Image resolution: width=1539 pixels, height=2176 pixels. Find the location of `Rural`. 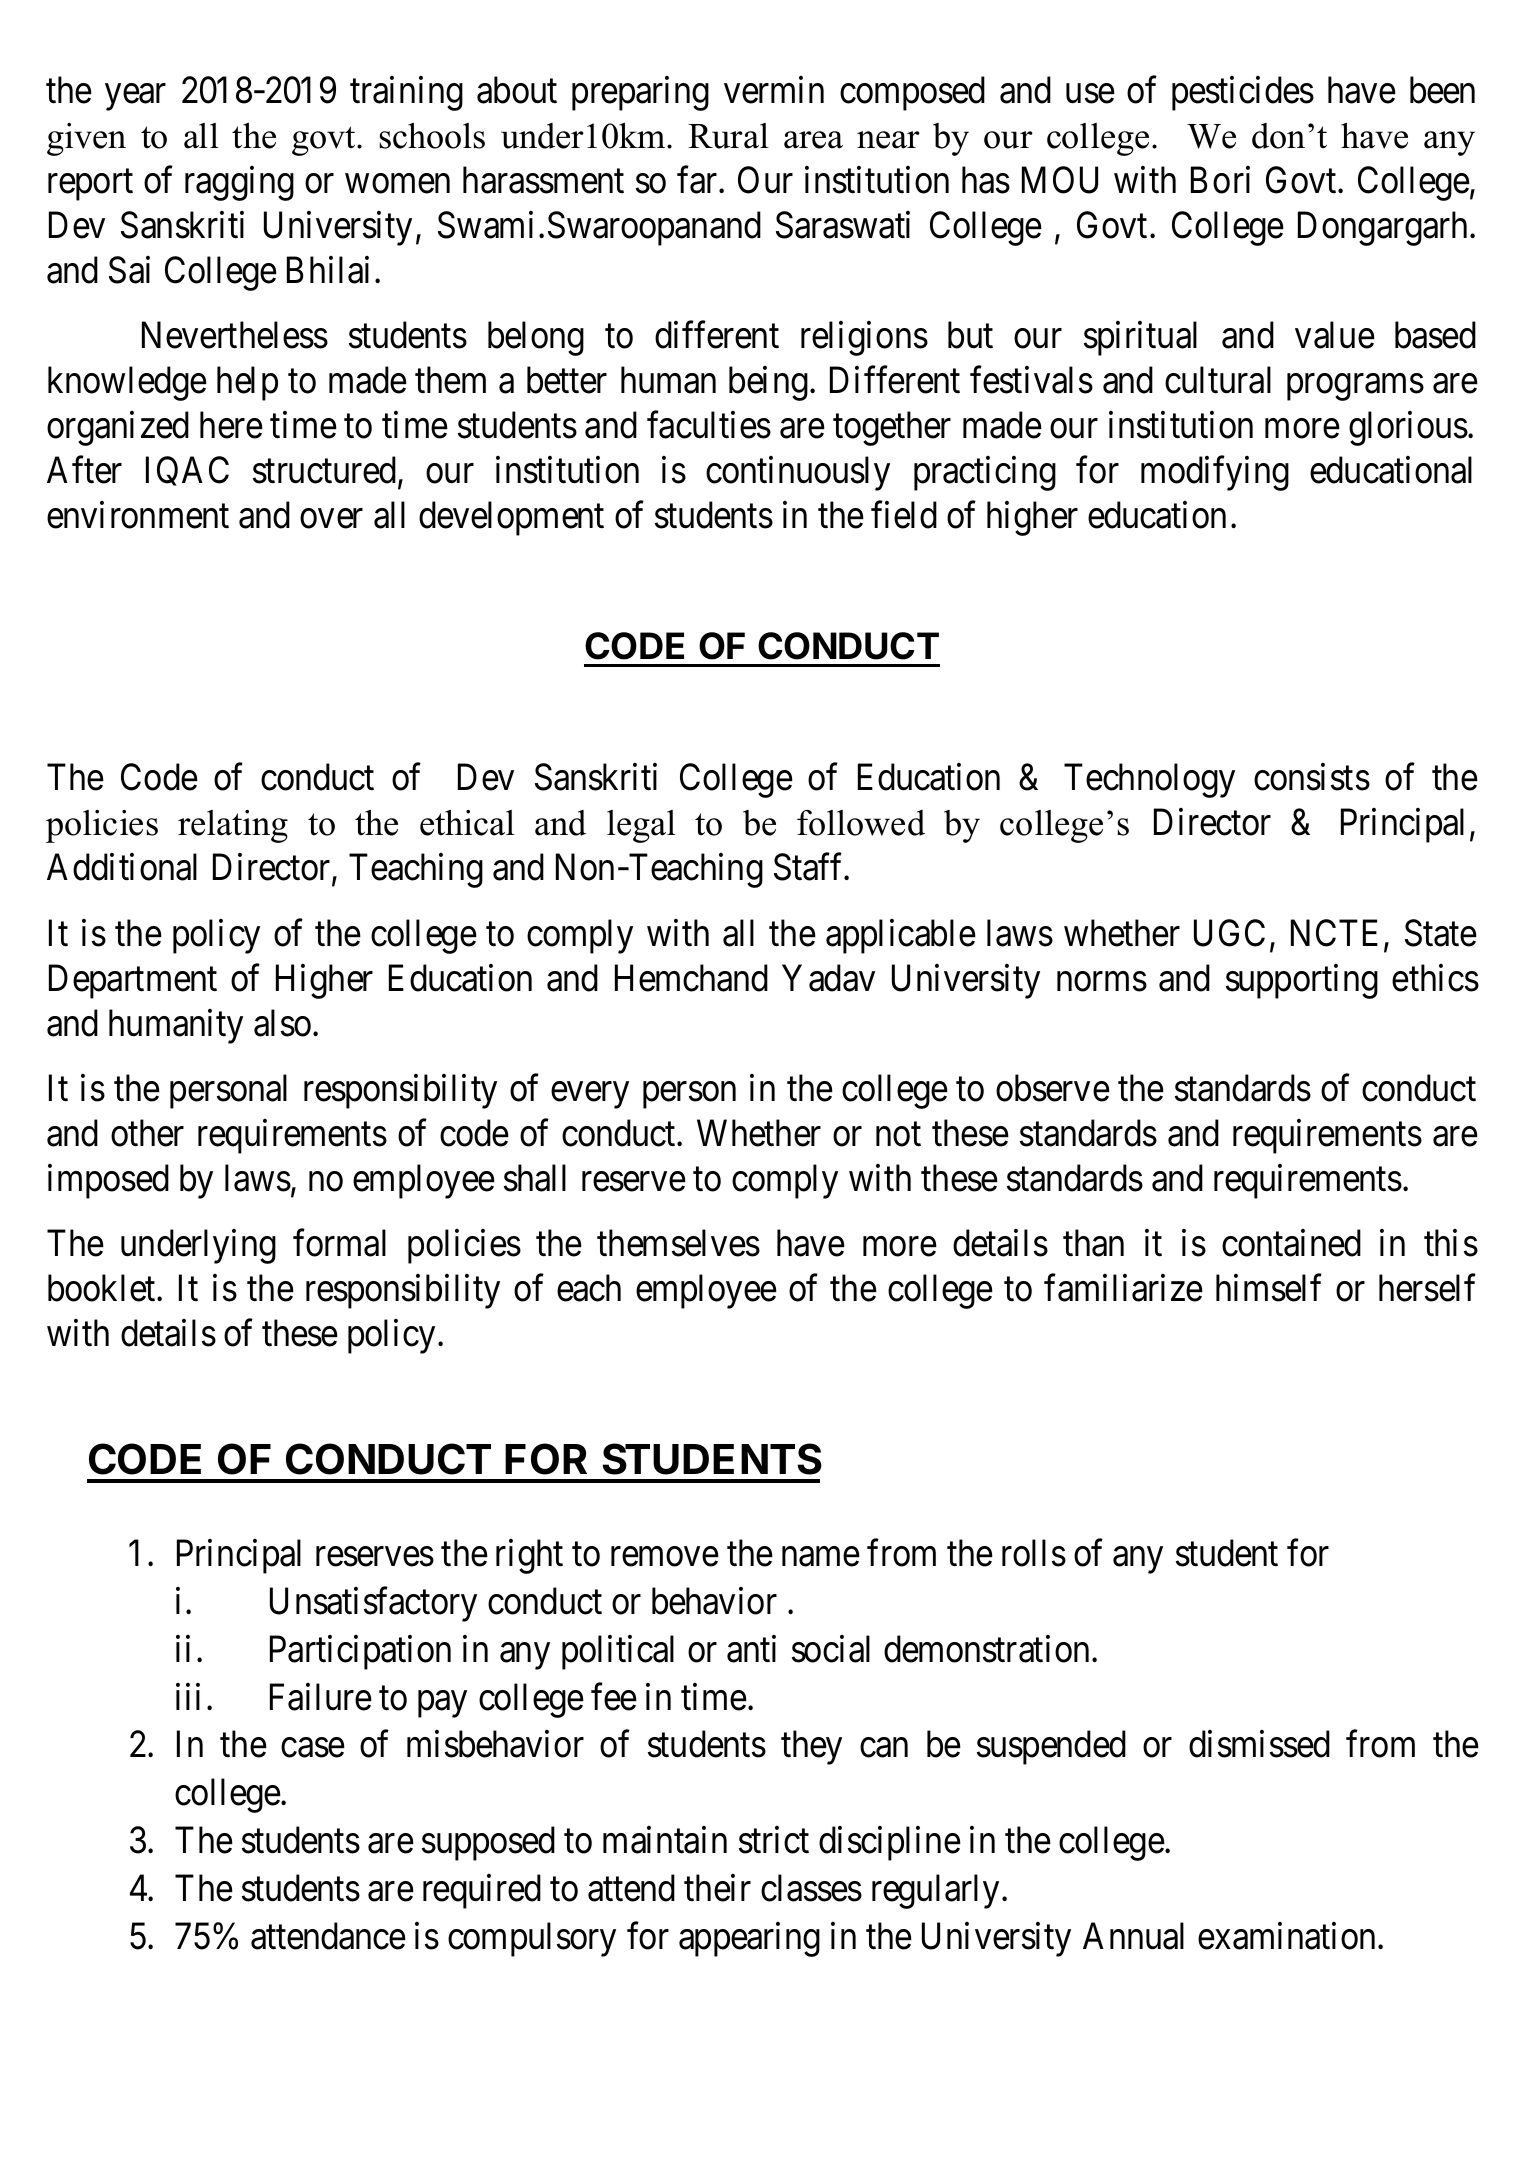

Rural is located at coordinates (728, 136).
